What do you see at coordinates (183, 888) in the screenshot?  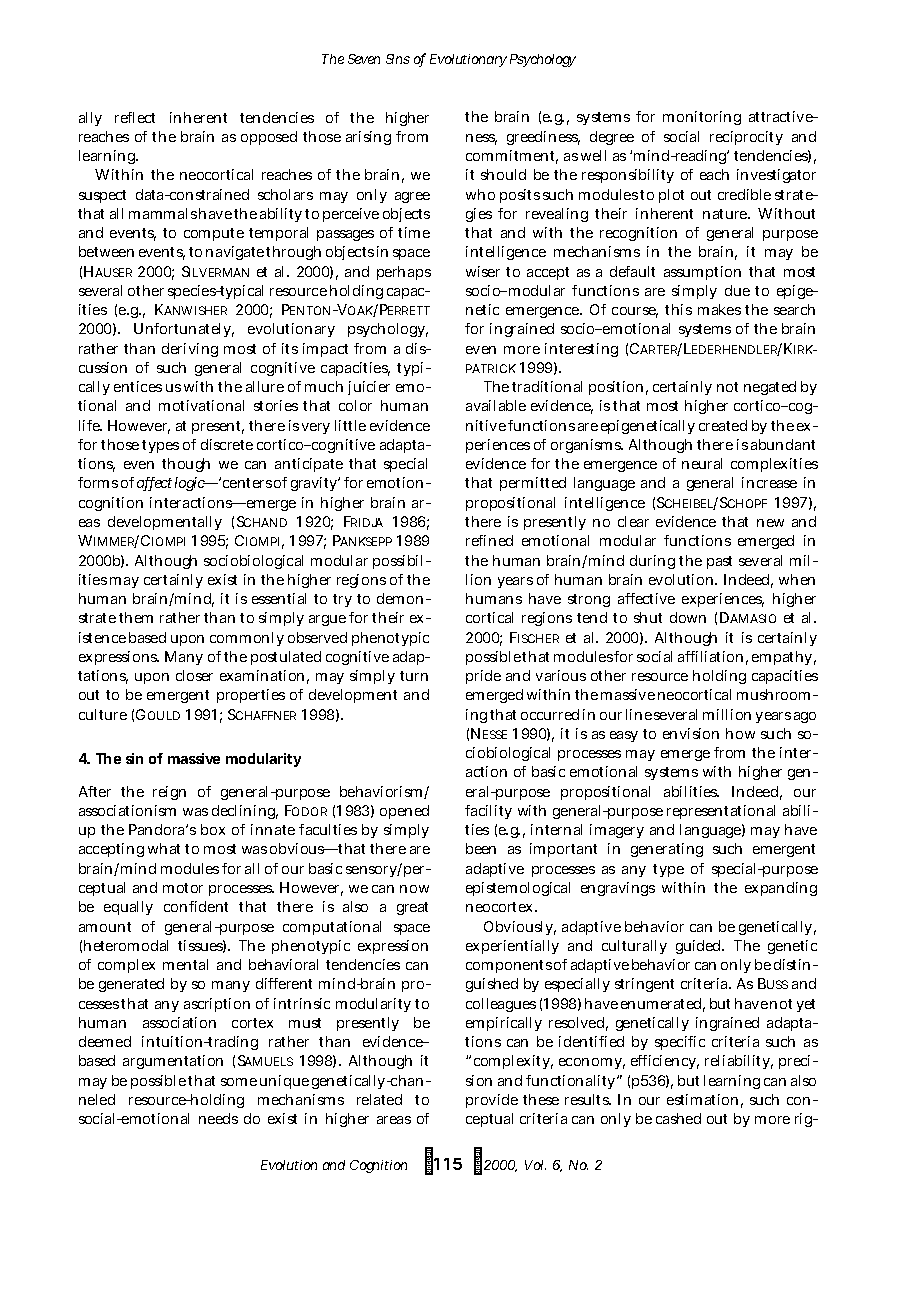 I see `motor` at bounding box center [183, 888].
